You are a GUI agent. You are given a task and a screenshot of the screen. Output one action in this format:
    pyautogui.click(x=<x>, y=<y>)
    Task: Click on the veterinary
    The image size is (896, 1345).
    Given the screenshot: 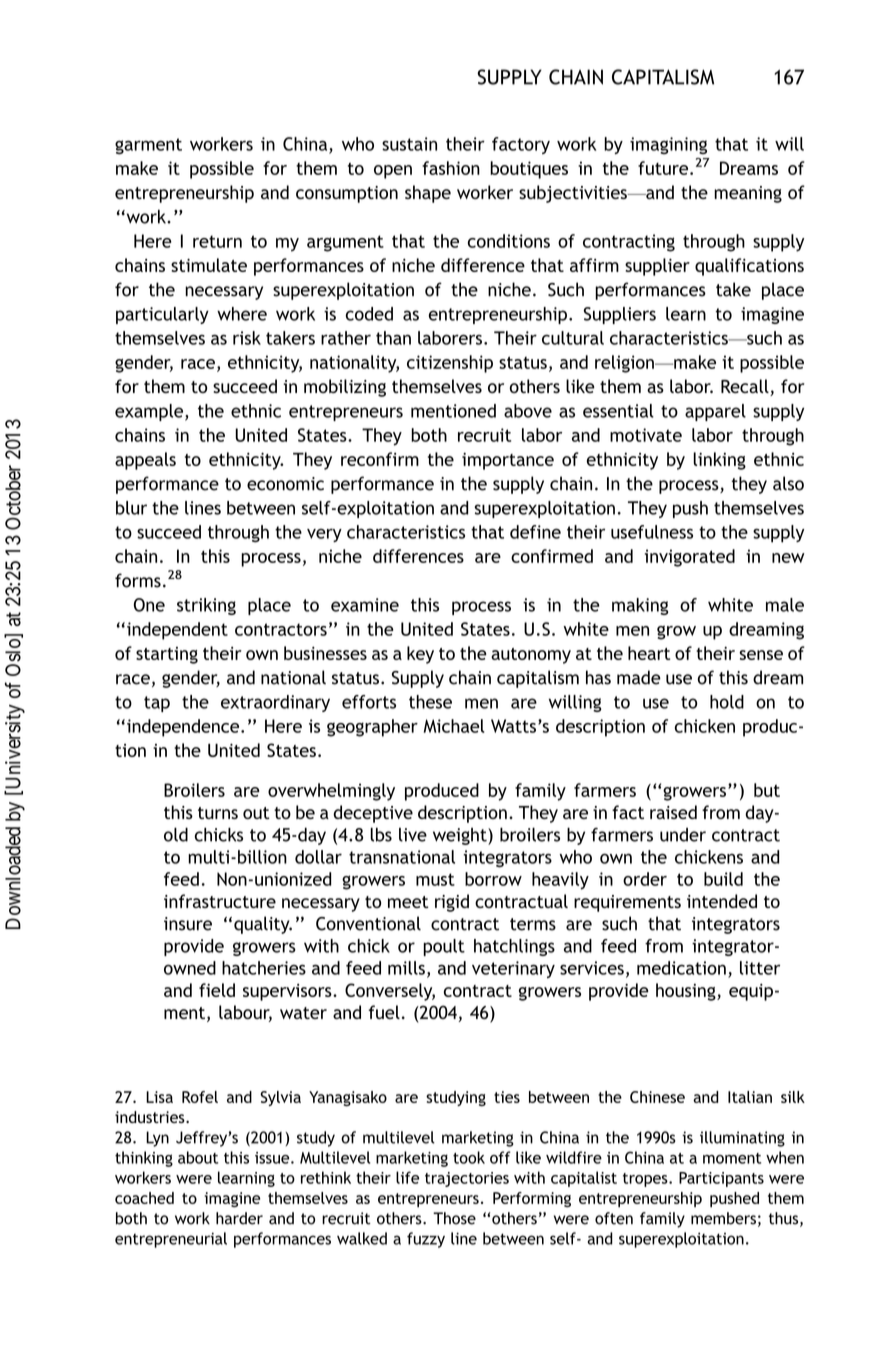 What is the action you would take?
    pyautogui.click(x=513, y=969)
